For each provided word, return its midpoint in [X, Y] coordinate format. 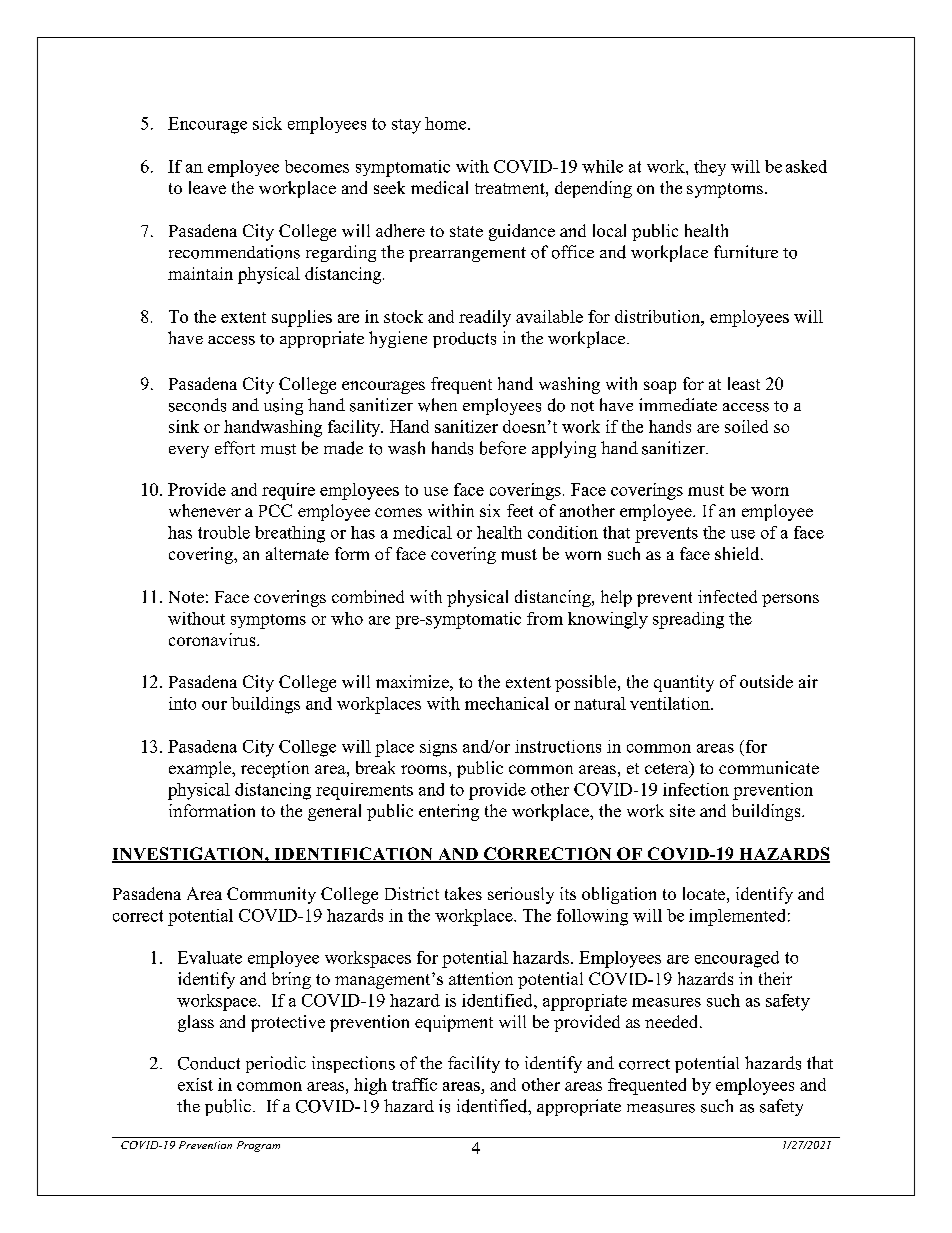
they [710, 168]
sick [267, 123]
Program [258, 1146]
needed [673, 1021]
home [447, 123]
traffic [414, 1084]
